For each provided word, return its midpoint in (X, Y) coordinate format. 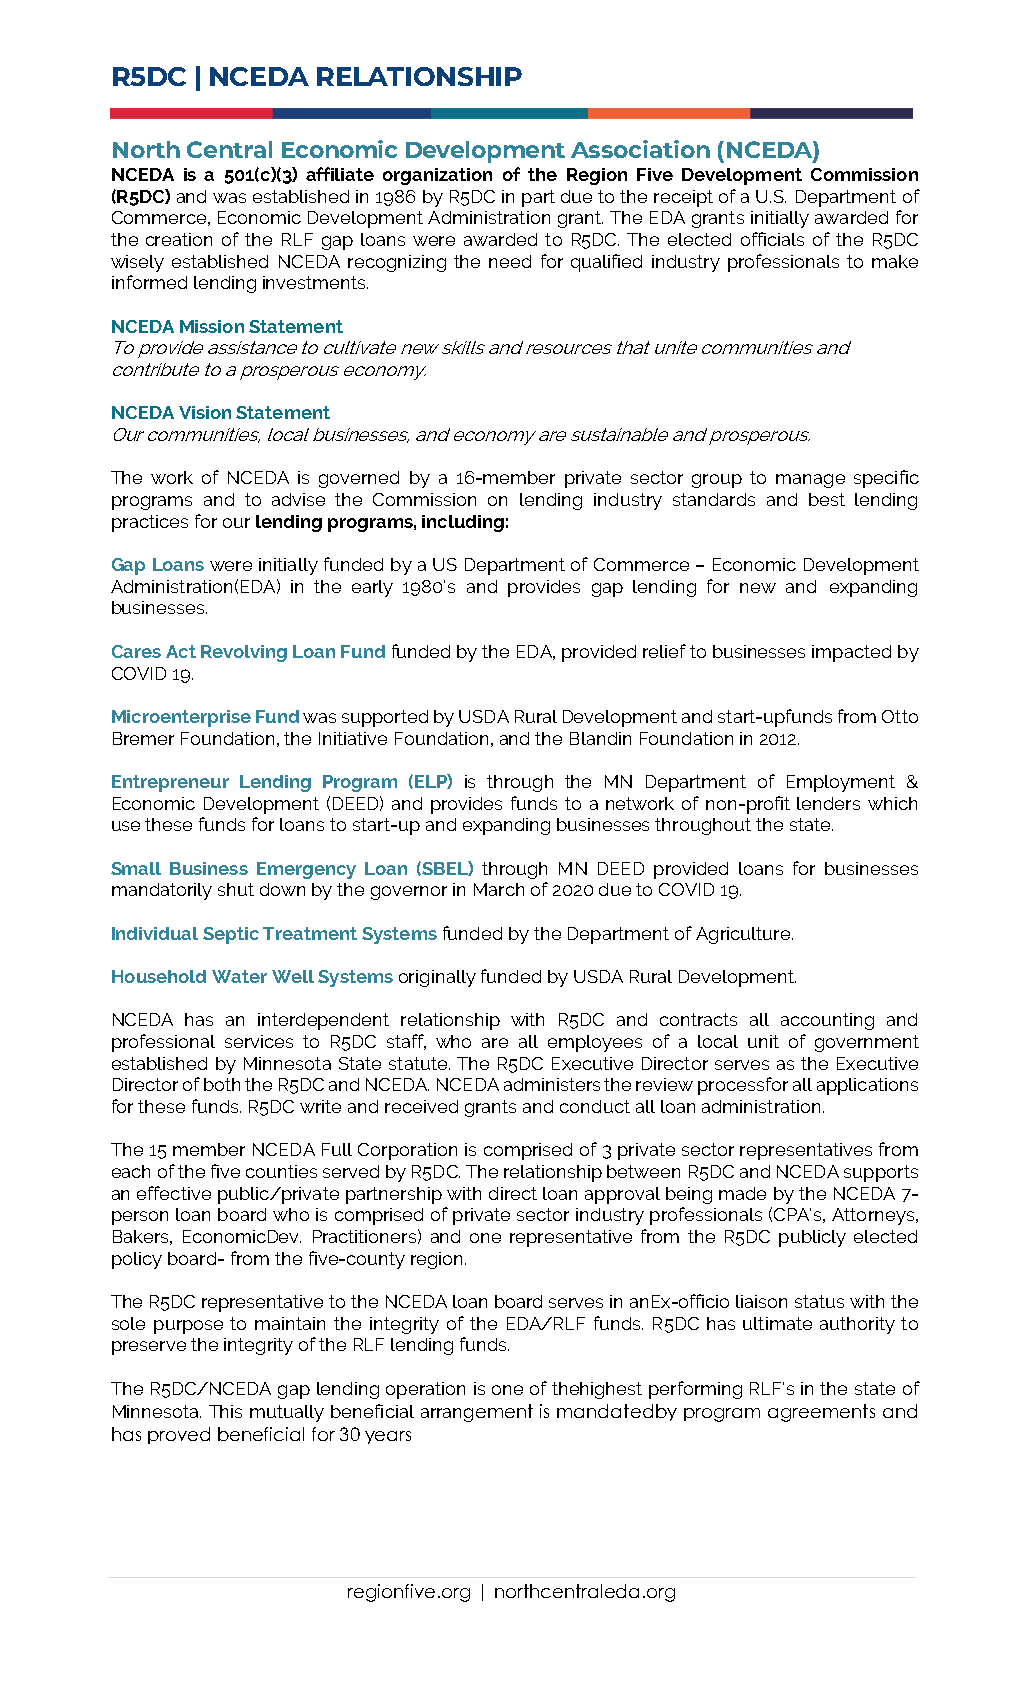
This (225, 1411)
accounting (827, 1021)
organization (437, 176)
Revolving (244, 653)
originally (437, 978)
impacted (851, 653)
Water (239, 976)
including (463, 523)
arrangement (477, 1413)
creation (179, 239)
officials (772, 239)
